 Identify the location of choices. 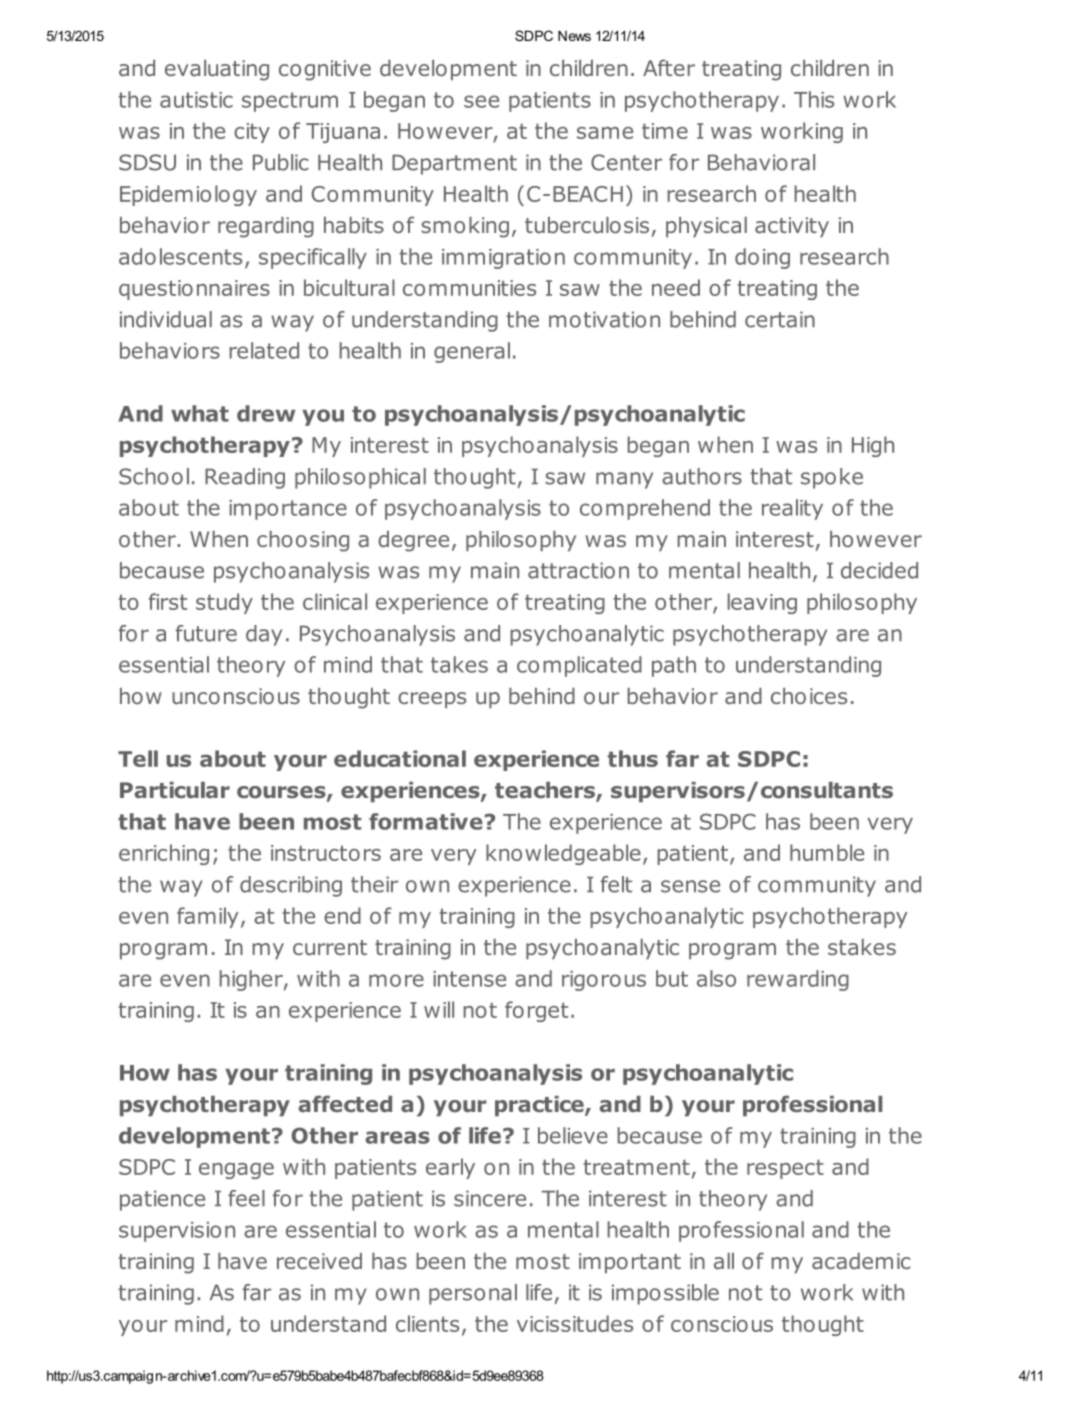
(809, 696).
